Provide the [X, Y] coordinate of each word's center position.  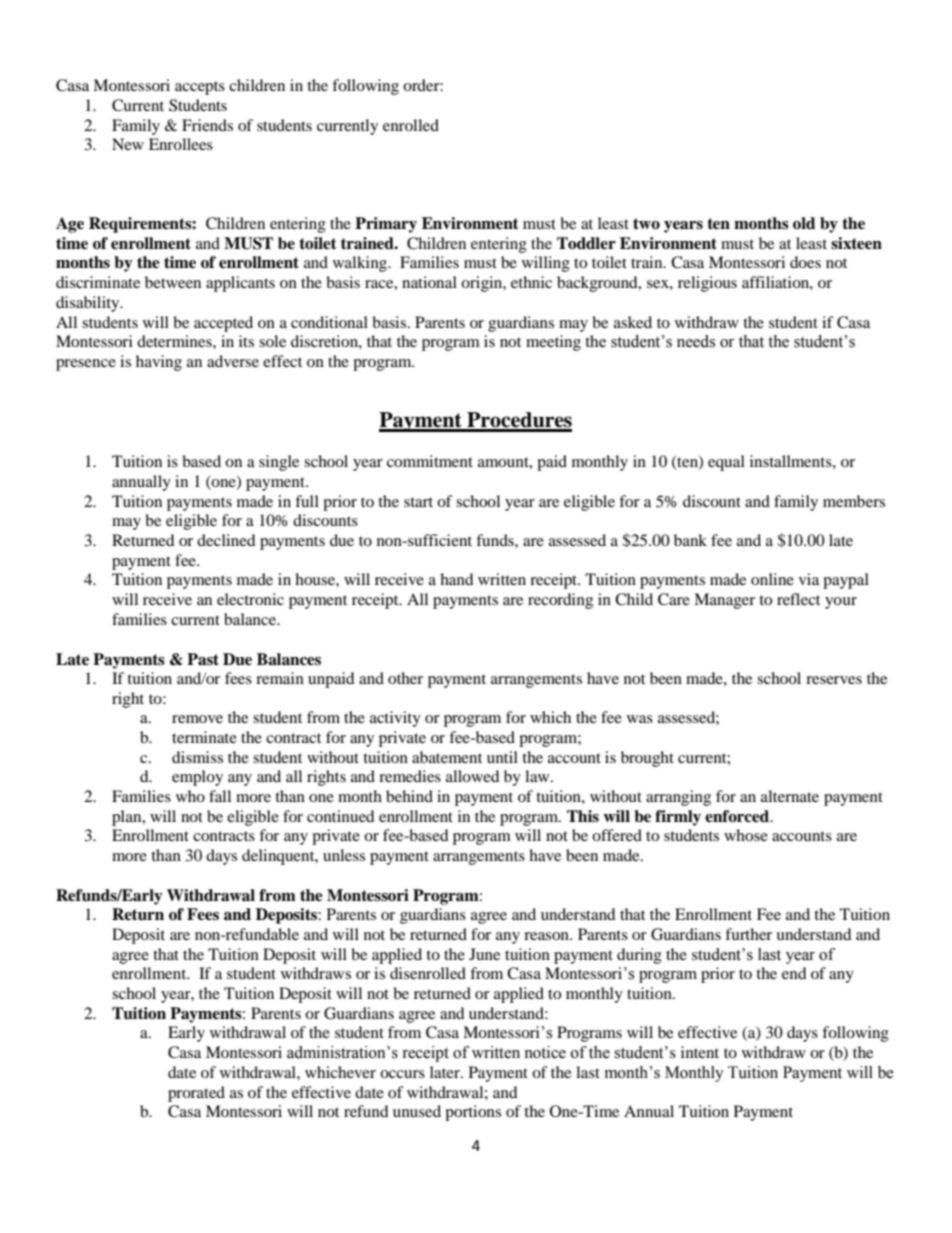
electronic [250, 599]
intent [700, 1052]
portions [473, 1113]
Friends [207, 125]
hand [457, 579]
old [804, 223]
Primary [386, 225]
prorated [196, 1094]
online [772, 579]
